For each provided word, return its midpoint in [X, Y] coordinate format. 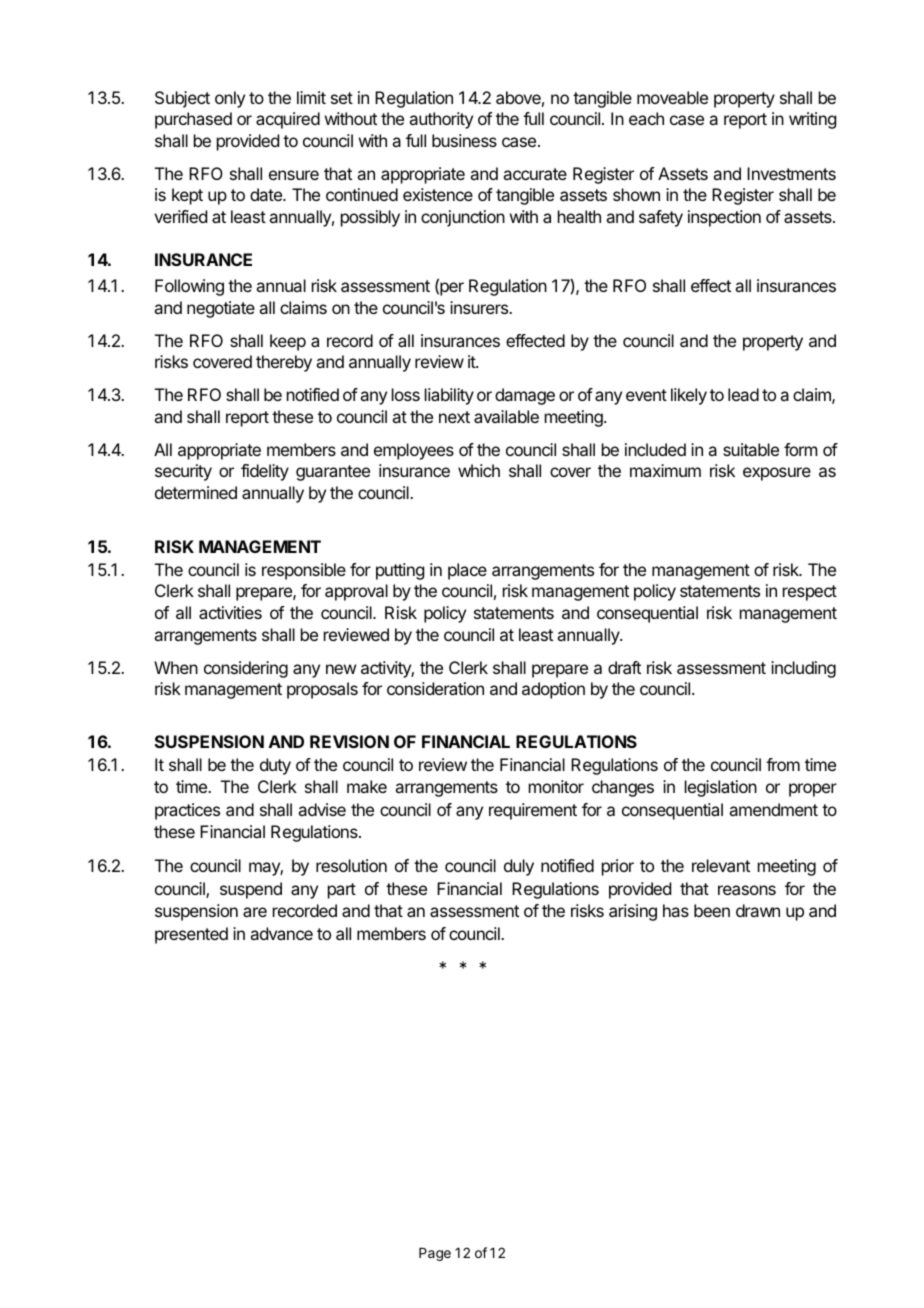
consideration [435, 688]
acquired [288, 120]
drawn [758, 910]
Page [435, 1254]
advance [281, 933]
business [464, 140]
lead [743, 394]
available [506, 416]
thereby [284, 363]
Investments [791, 173]
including [803, 669]
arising [633, 912]
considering [246, 669]
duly [519, 867]
